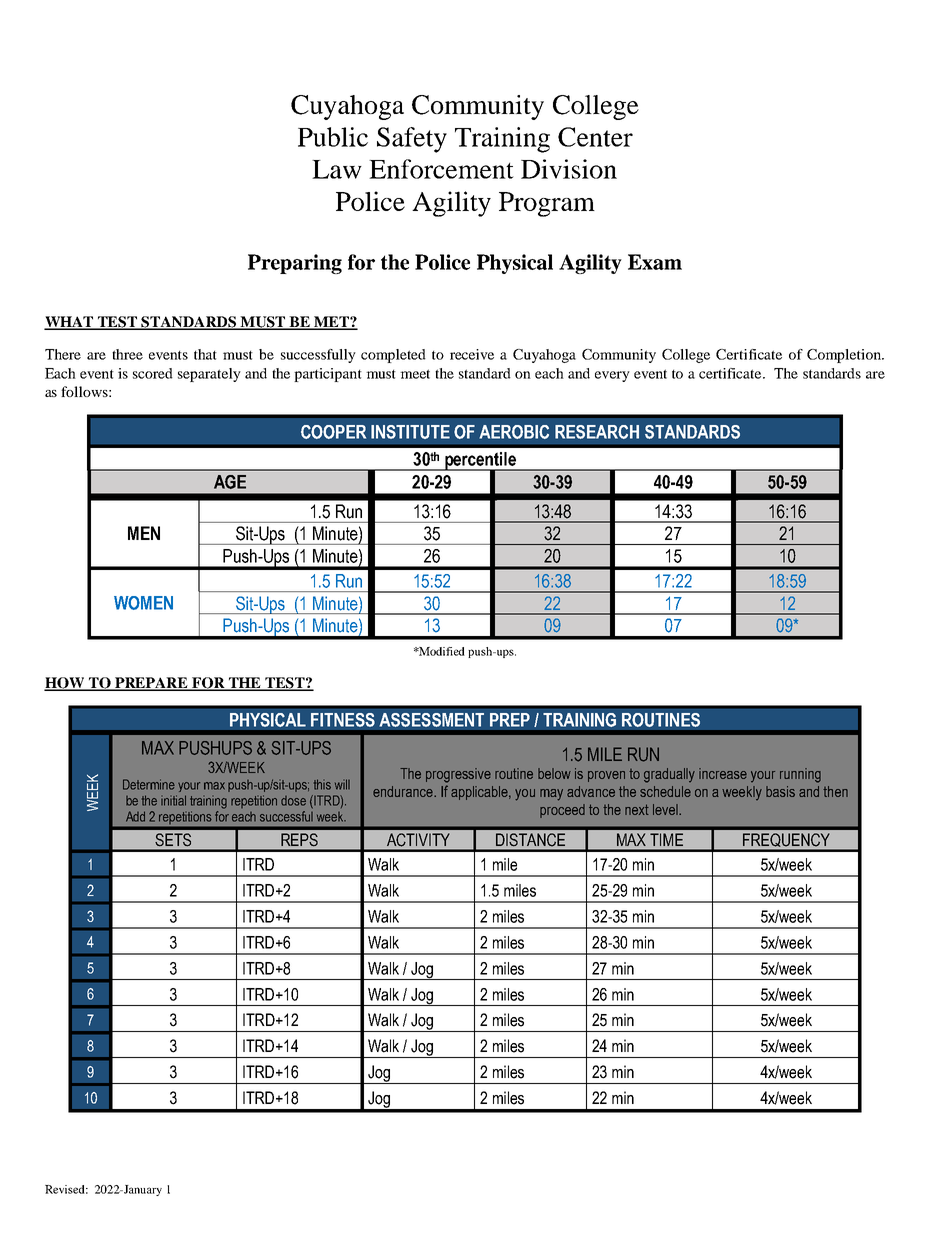  What do you see at coordinates (173, 800) in the screenshot?
I see `initial` at bounding box center [173, 800].
